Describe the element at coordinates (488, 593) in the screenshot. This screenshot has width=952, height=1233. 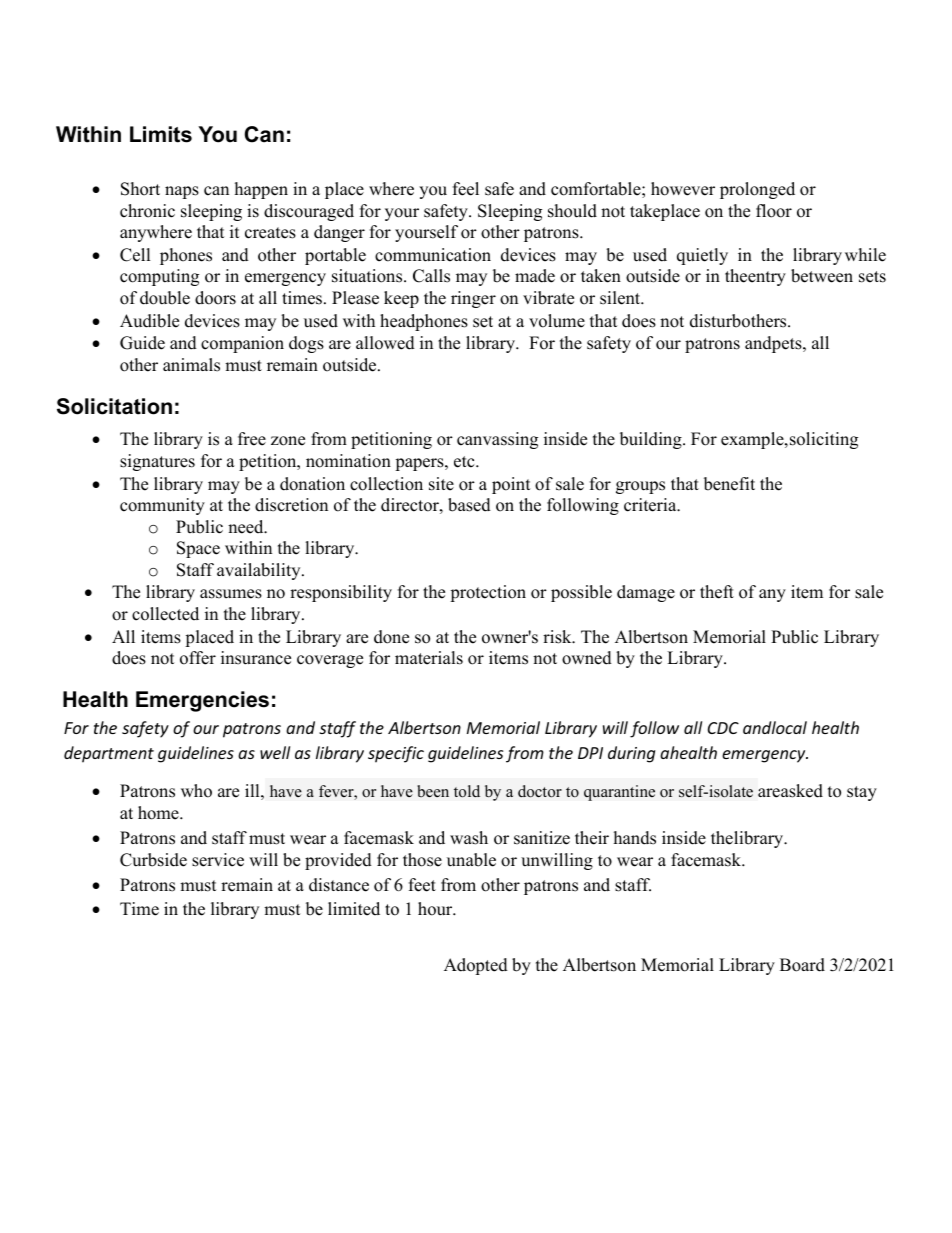
I see `protection` at that location.
